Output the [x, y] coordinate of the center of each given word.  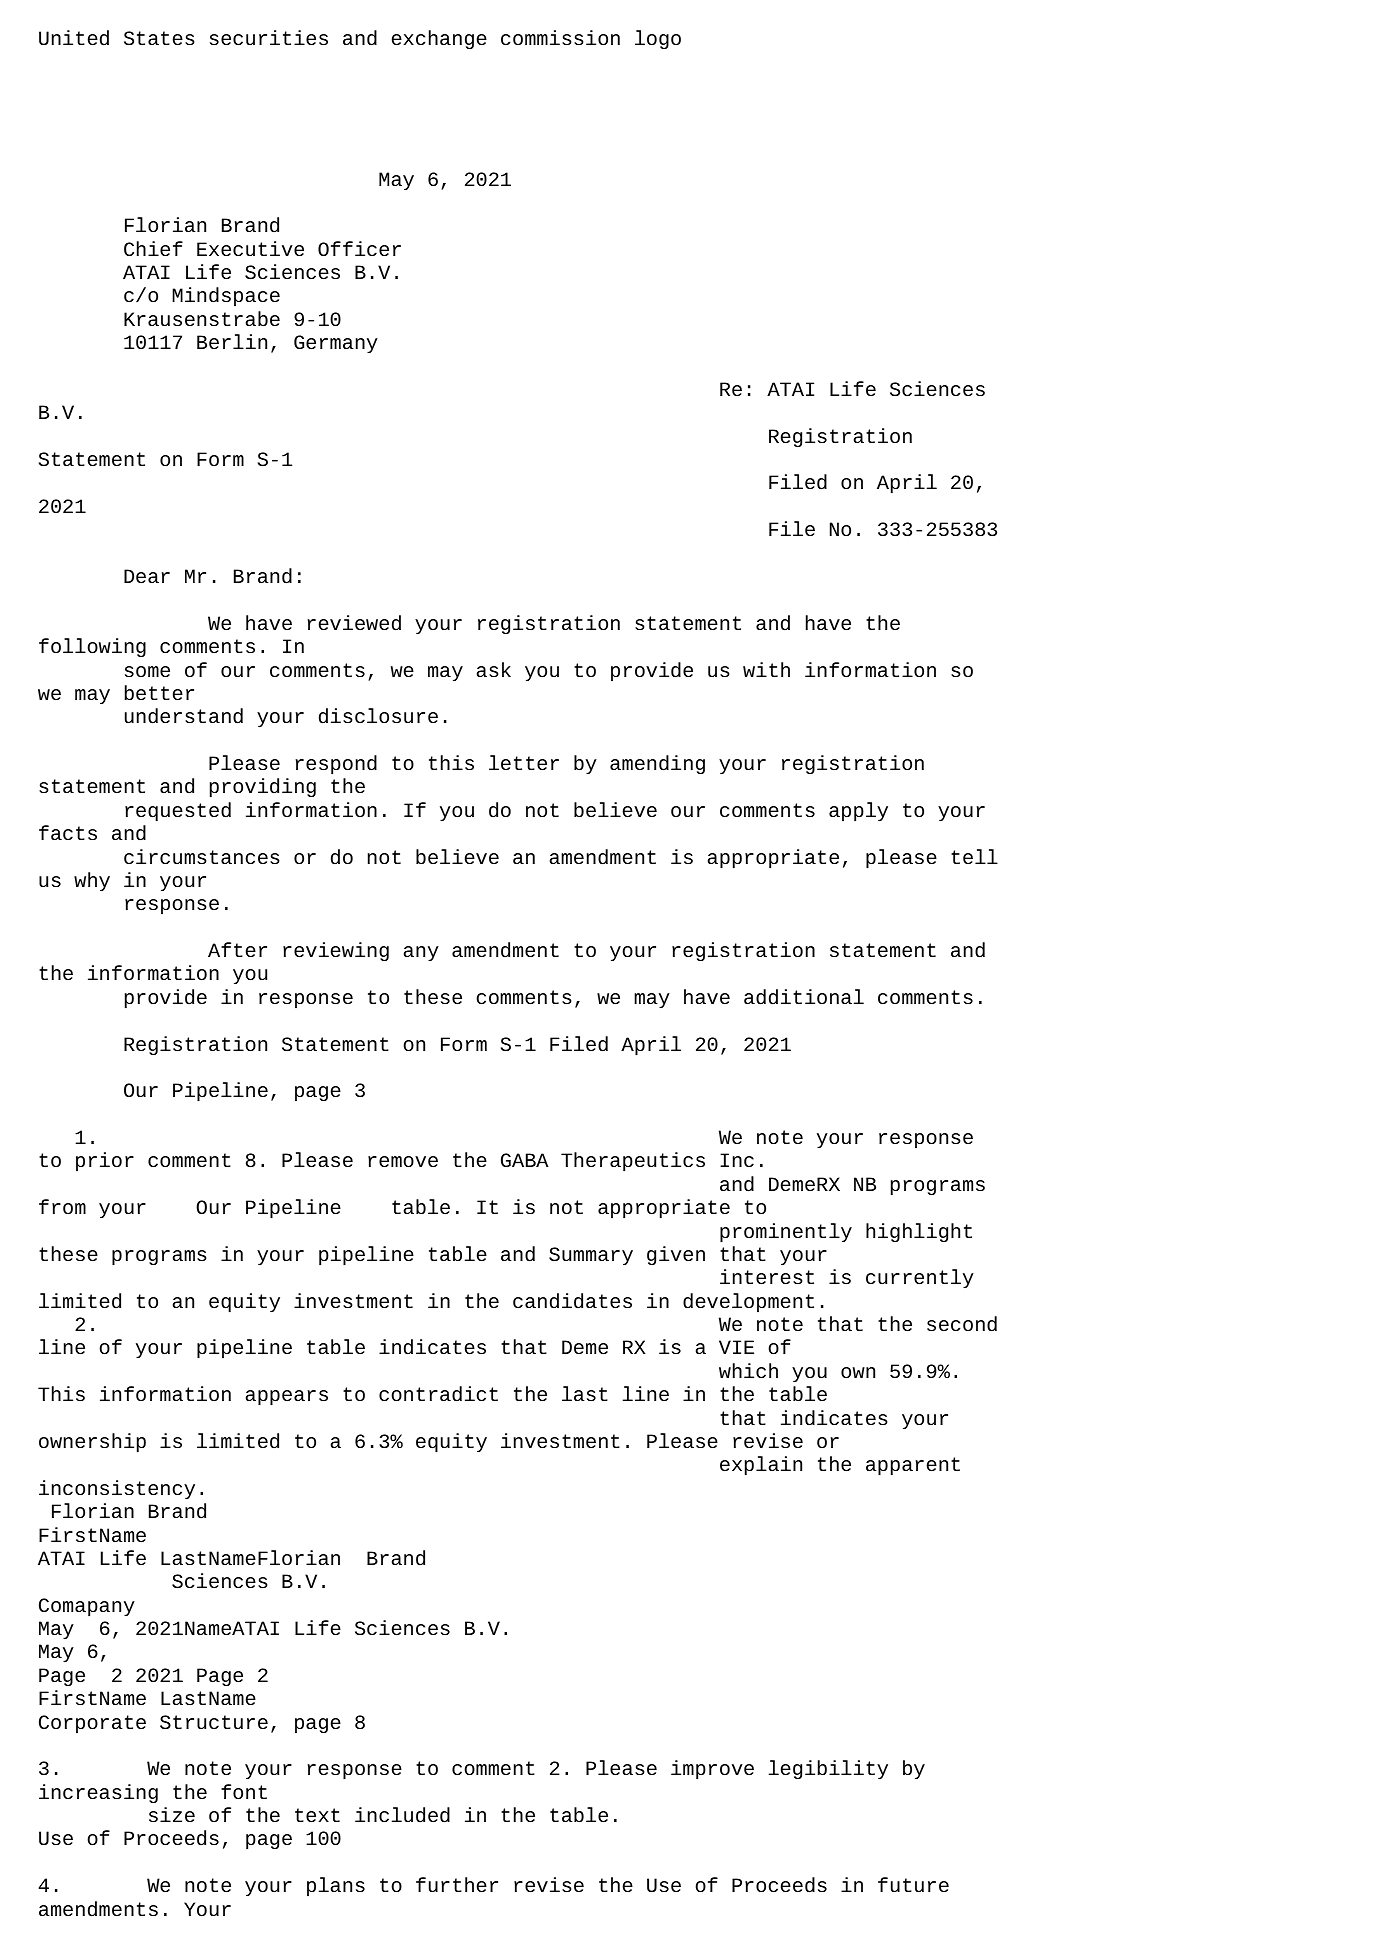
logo [658, 39]
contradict [438, 1394]
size [172, 1814]
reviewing [336, 951]
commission [560, 37]
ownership [92, 1443]
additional [804, 997]
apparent [913, 1466]
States [159, 38]
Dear [147, 576]
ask [494, 669]
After [237, 949]
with [766, 669]
